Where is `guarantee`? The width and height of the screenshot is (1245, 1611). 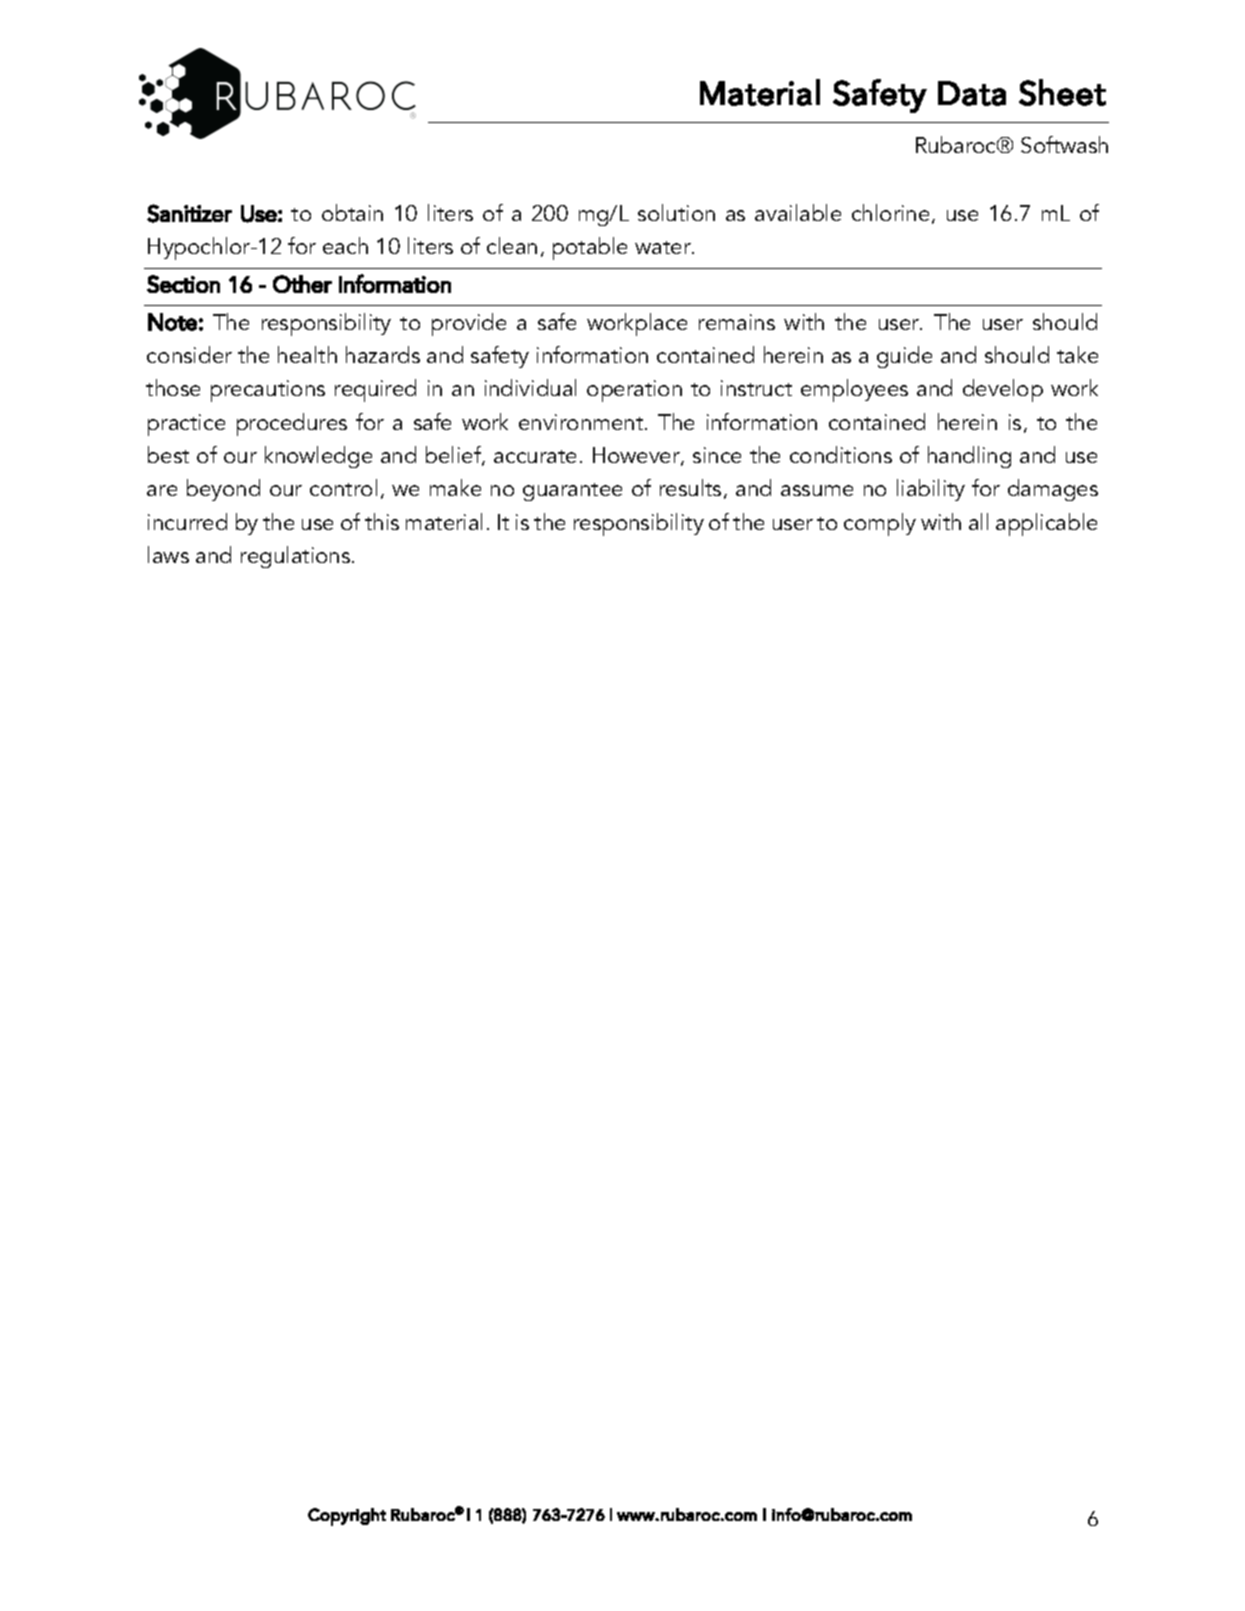 guarantee is located at coordinates (572, 492).
